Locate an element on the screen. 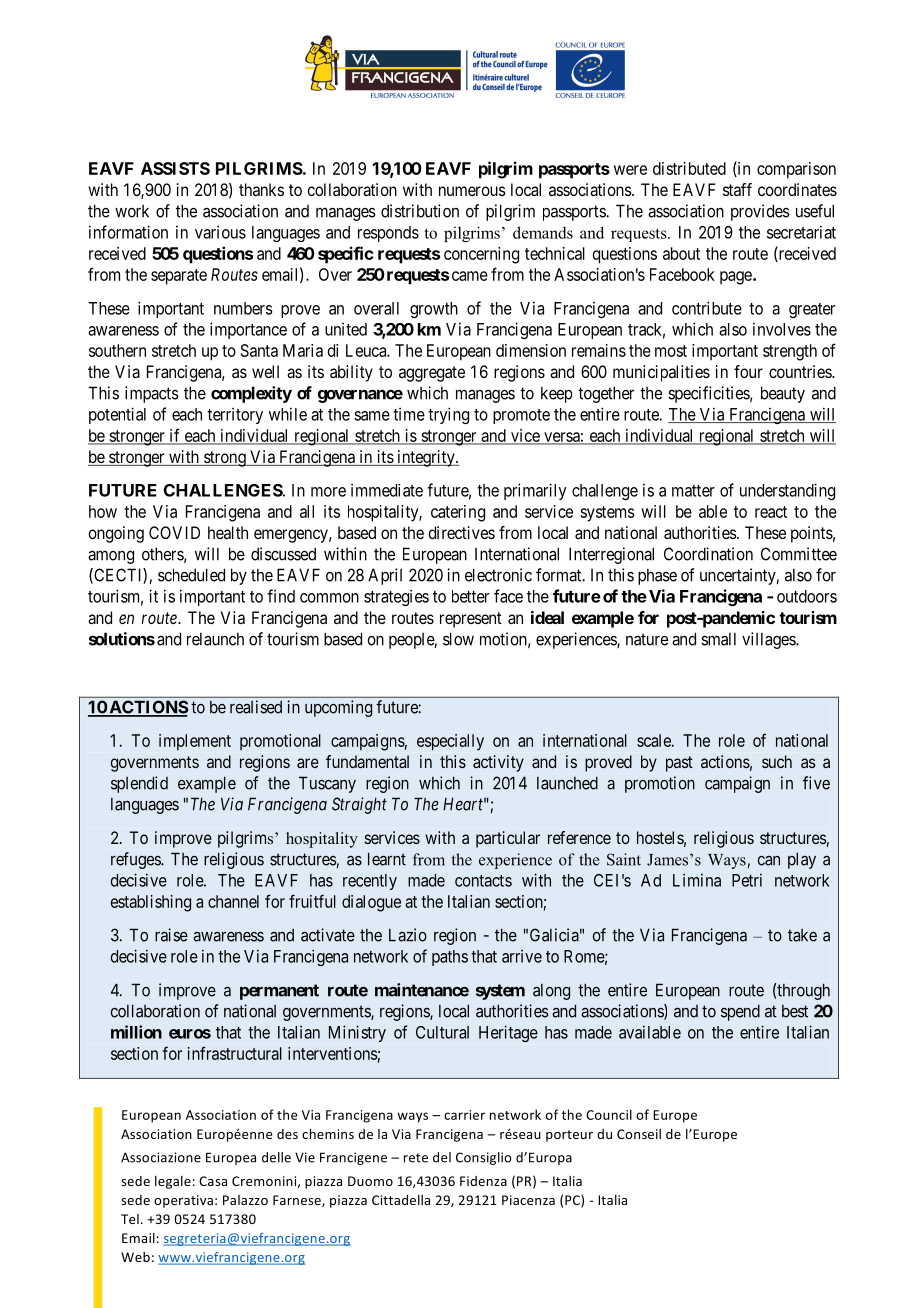  staff is located at coordinates (737, 189).
